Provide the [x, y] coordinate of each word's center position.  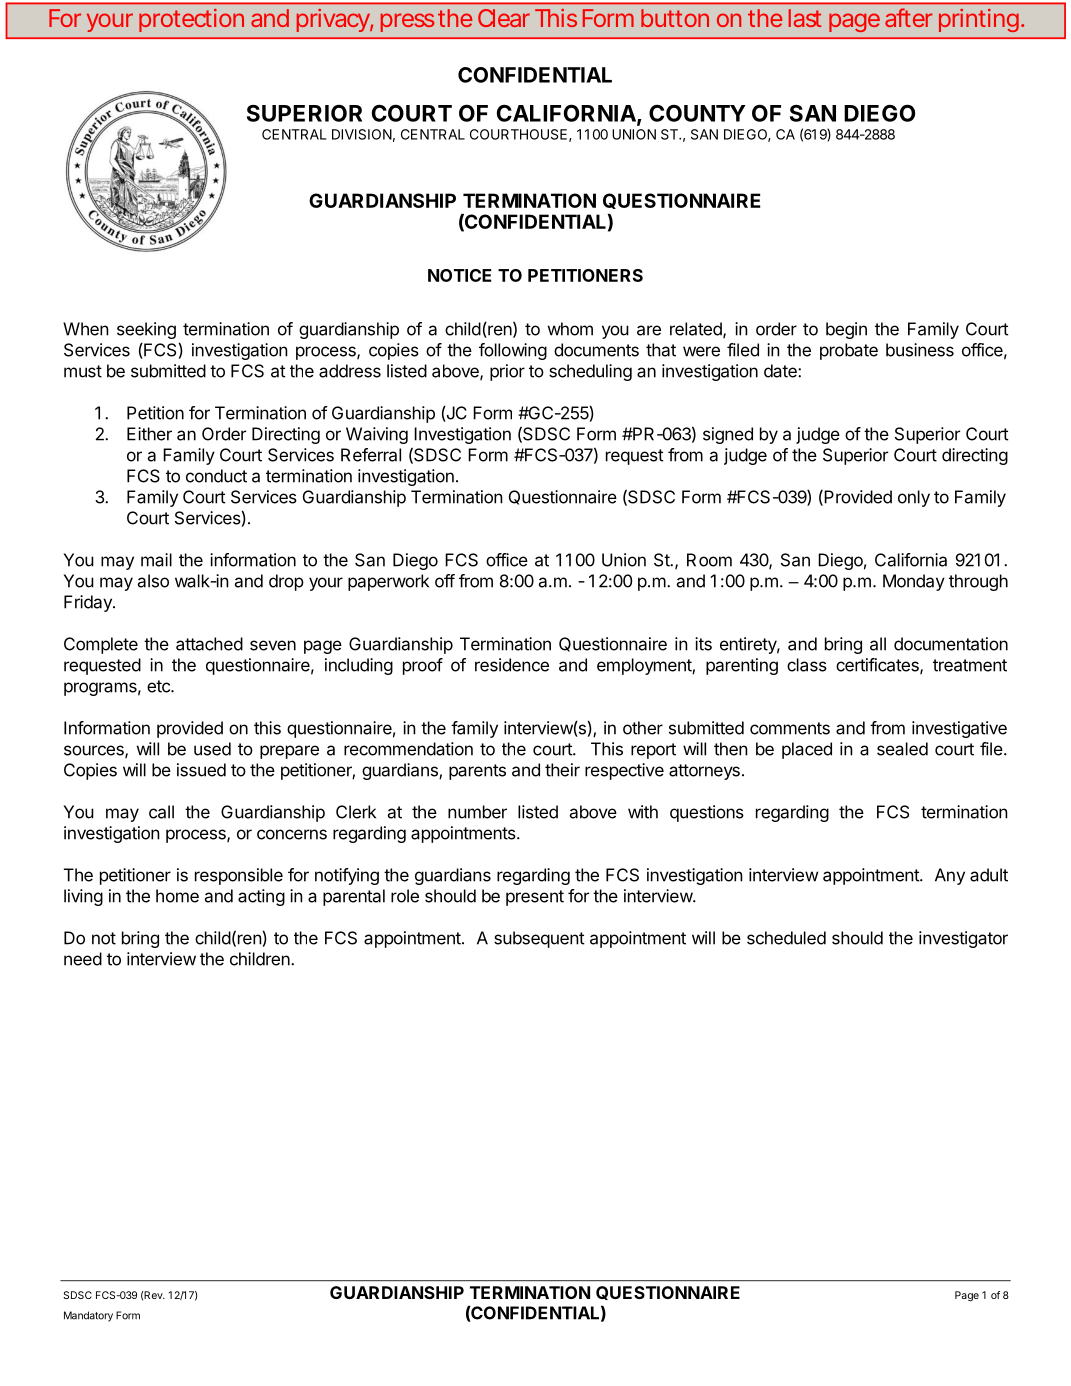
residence [512, 665]
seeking [146, 330]
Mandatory [88, 1316]
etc [159, 686]
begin [846, 330]
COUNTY [697, 113]
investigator [963, 939]
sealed [902, 749]
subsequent [539, 939]
